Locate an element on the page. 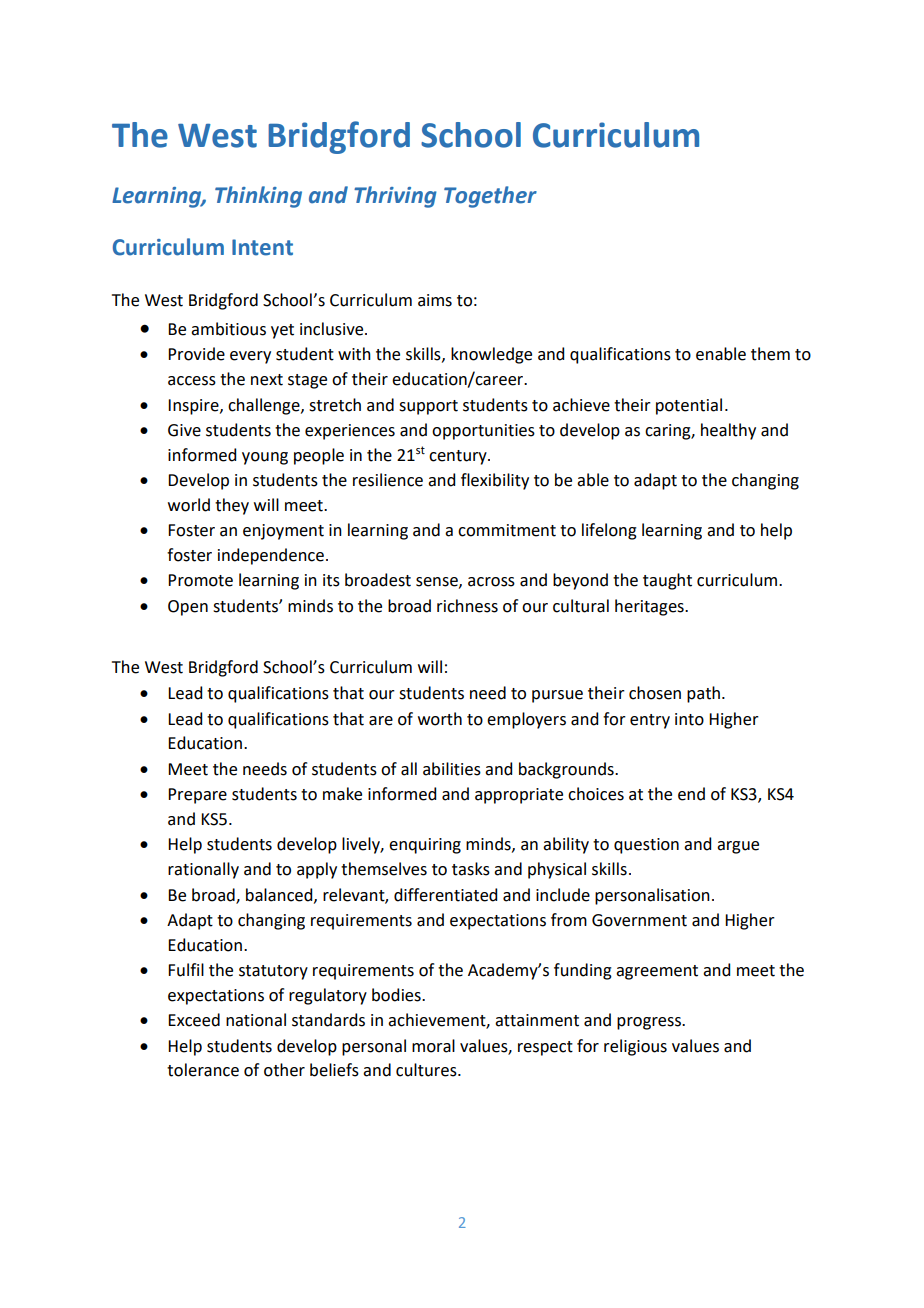 The image size is (924, 1308). Together is located at coordinates (490, 197).
